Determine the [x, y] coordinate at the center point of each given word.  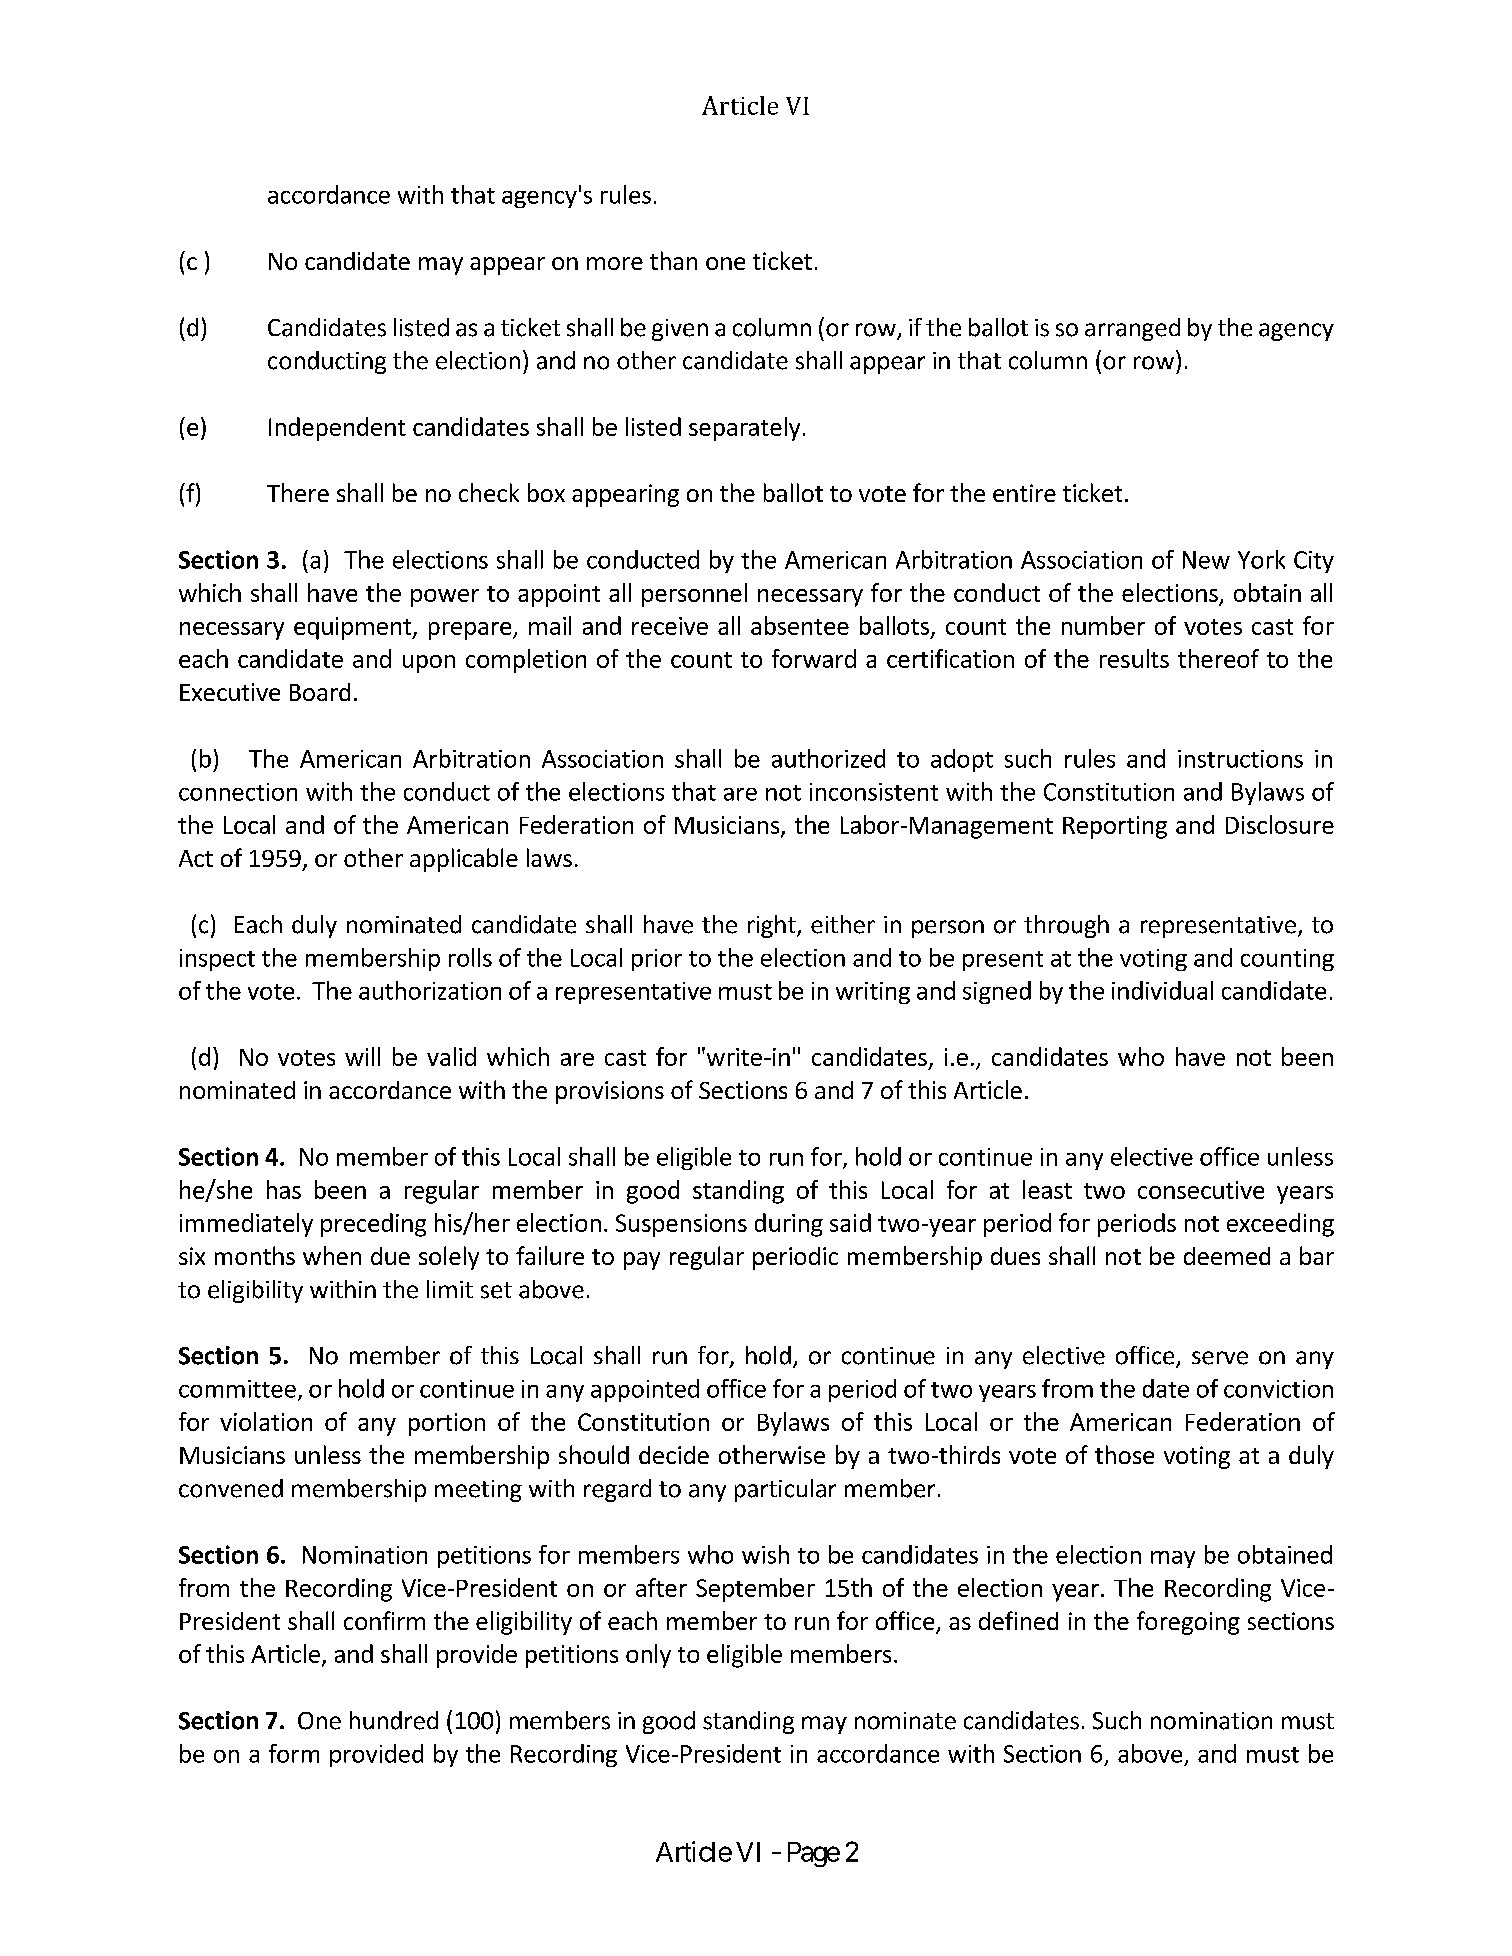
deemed [1227, 1256]
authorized [828, 758]
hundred [394, 1720]
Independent [337, 429]
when [332, 1255]
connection [238, 792]
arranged [1132, 329]
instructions [1240, 759]
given [680, 330]
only [648, 1656]
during [789, 1225]
